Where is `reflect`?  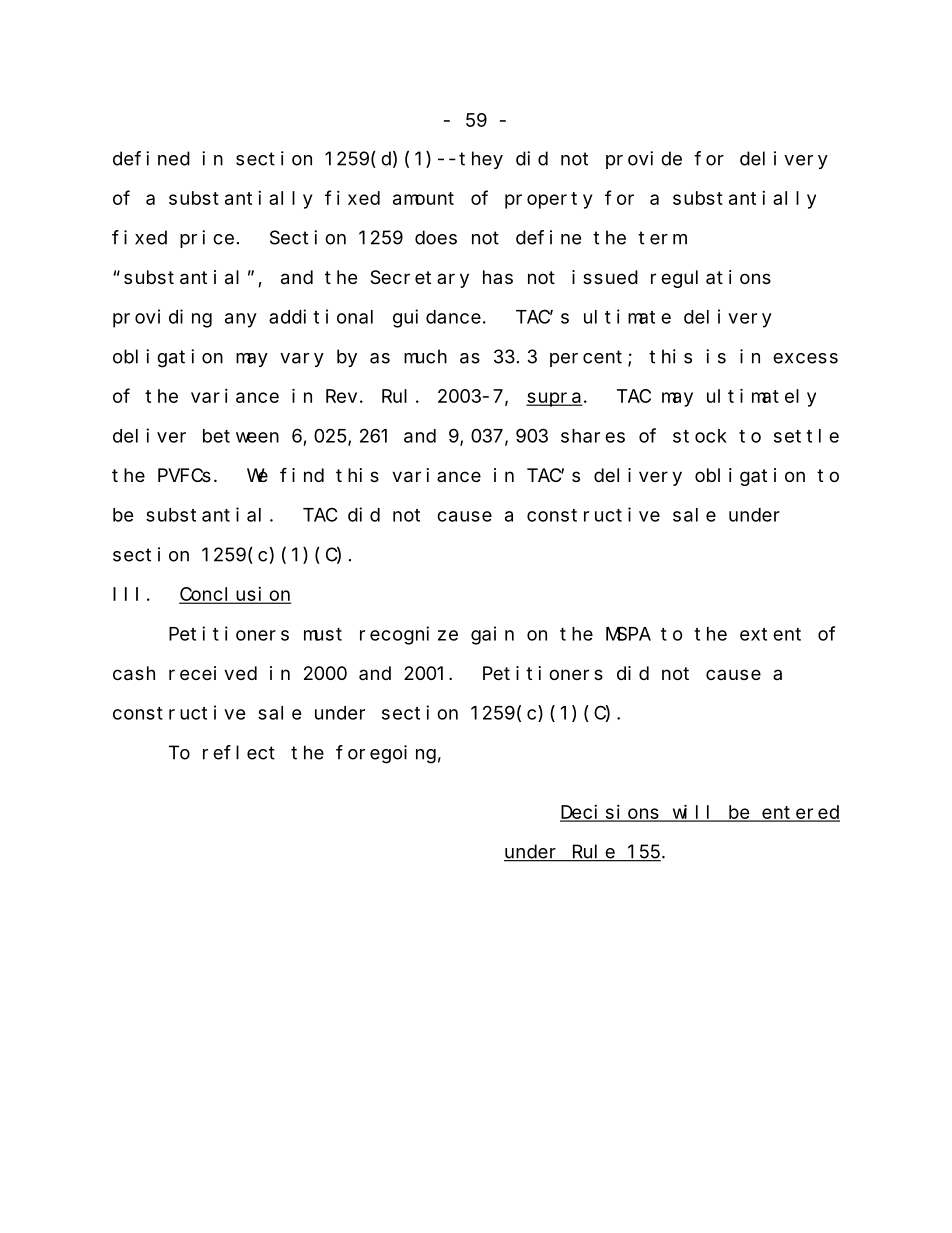 reflect is located at coordinates (239, 752).
